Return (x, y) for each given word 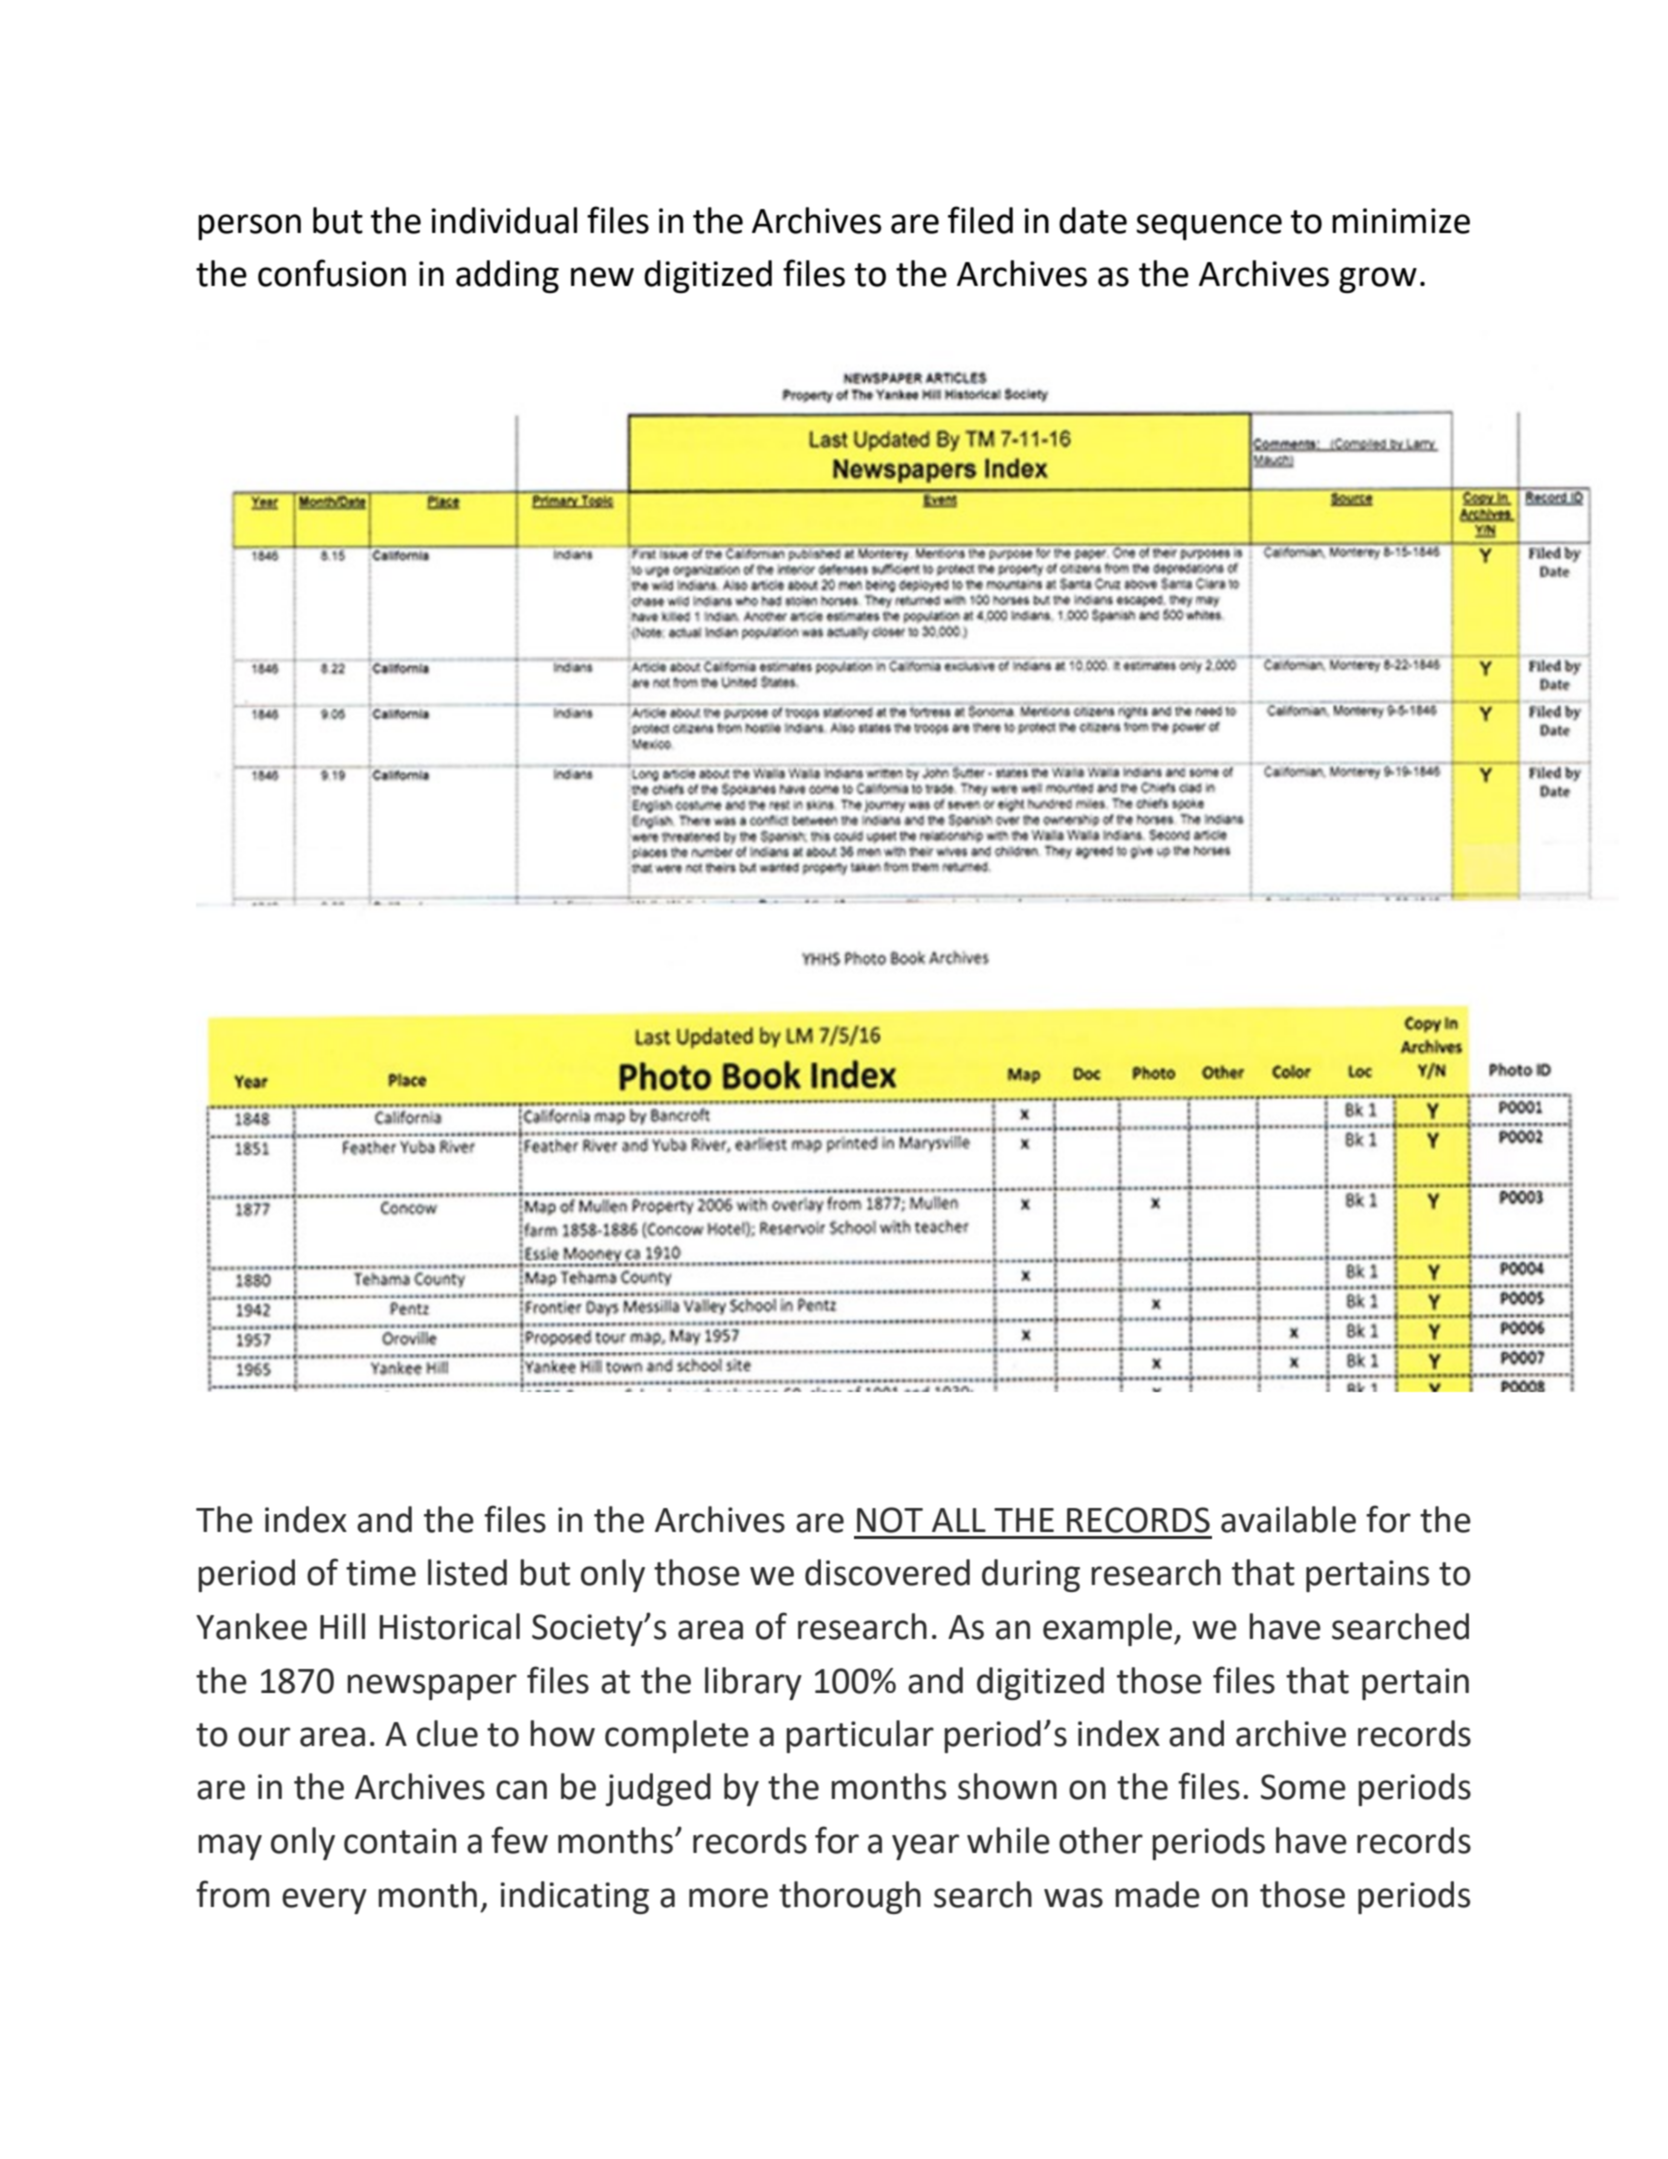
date (1093, 220)
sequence (1209, 227)
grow (1378, 280)
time (381, 1573)
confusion (332, 273)
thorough (850, 1897)
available (1288, 1519)
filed (980, 220)
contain (400, 1841)
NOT (890, 1520)
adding (507, 276)
